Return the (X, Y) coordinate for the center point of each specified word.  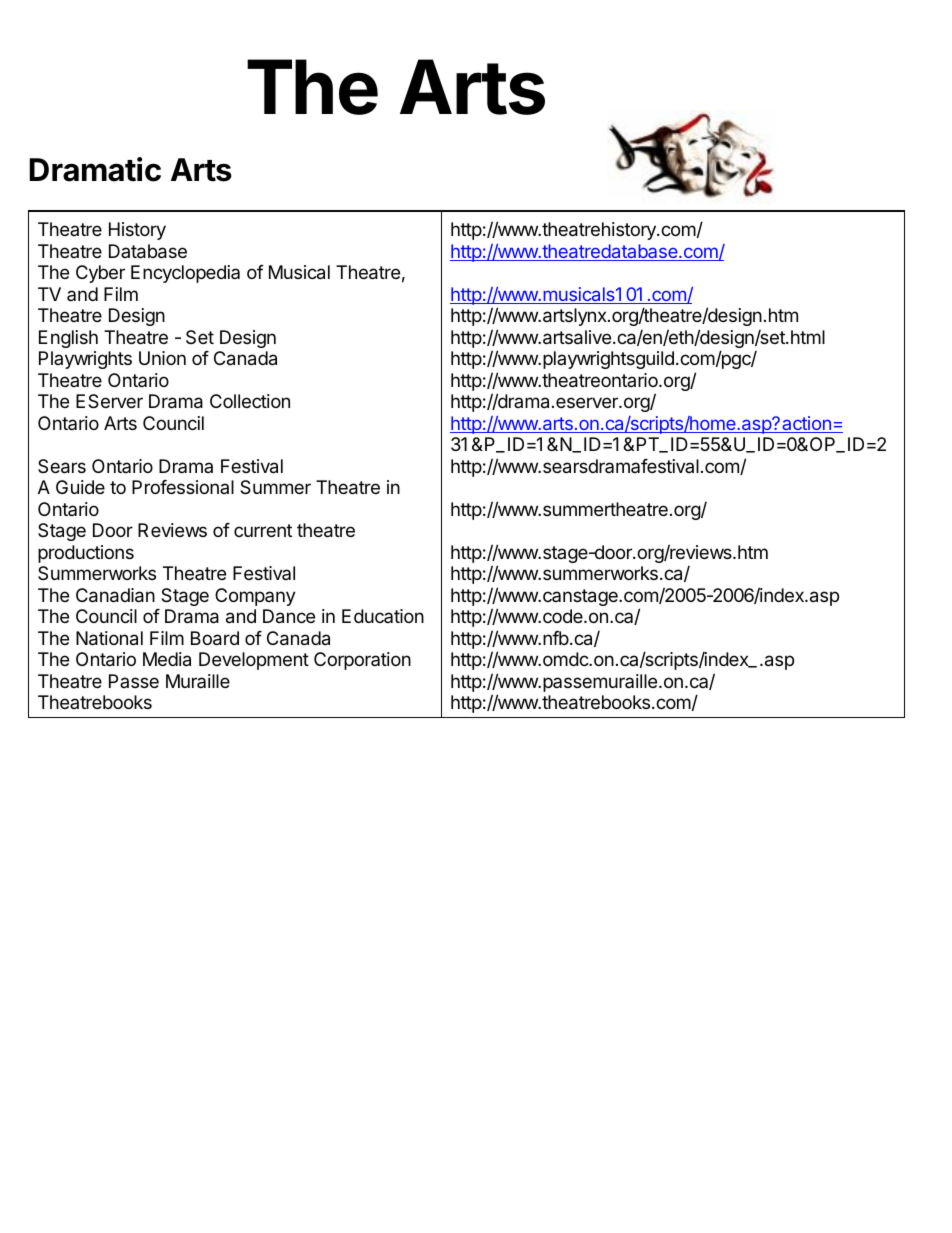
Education (383, 616)
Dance (289, 616)
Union (162, 358)
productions (86, 554)
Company (255, 597)
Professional (183, 487)
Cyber (100, 274)
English (68, 339)
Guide (80, 487)
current (263, 530)
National (109, 638)
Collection (250, 401)
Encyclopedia (185, 274)
